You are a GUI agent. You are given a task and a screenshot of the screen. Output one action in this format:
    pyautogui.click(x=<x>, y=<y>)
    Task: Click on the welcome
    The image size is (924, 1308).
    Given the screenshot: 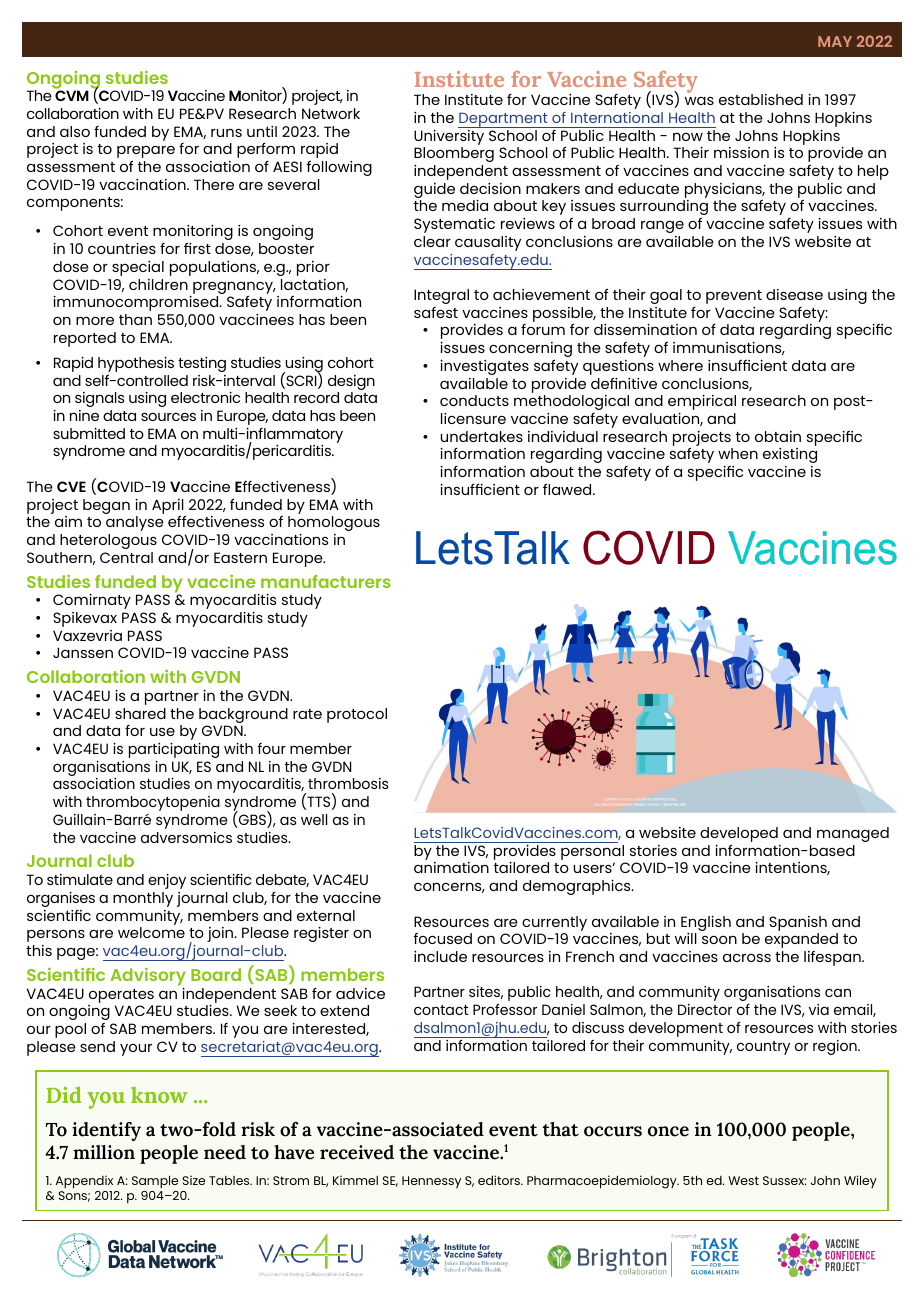 What is the action you would take?
    pyautogui.click(x=151, y=932)
